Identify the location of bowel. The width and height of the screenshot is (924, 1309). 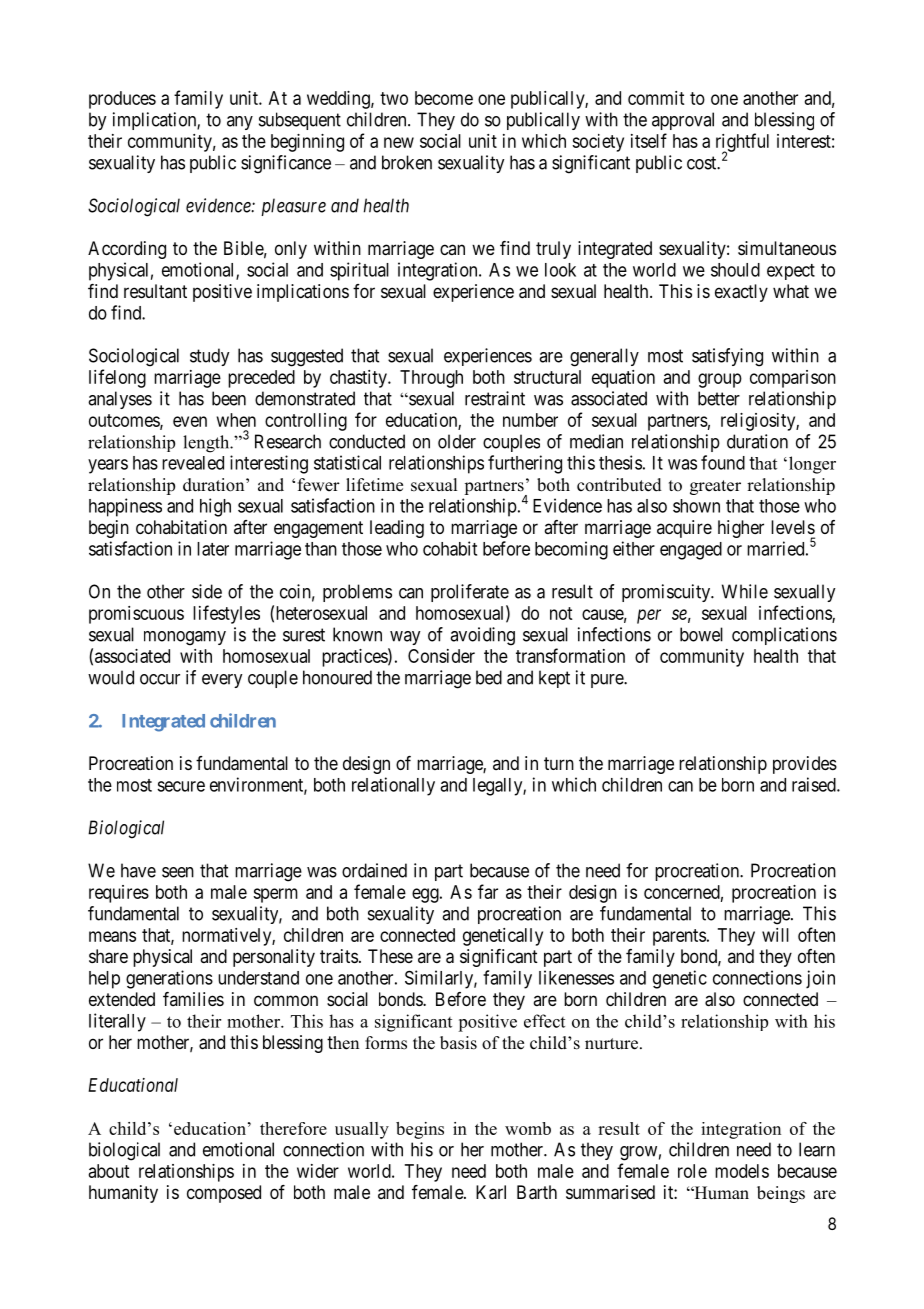
(701, 634).
